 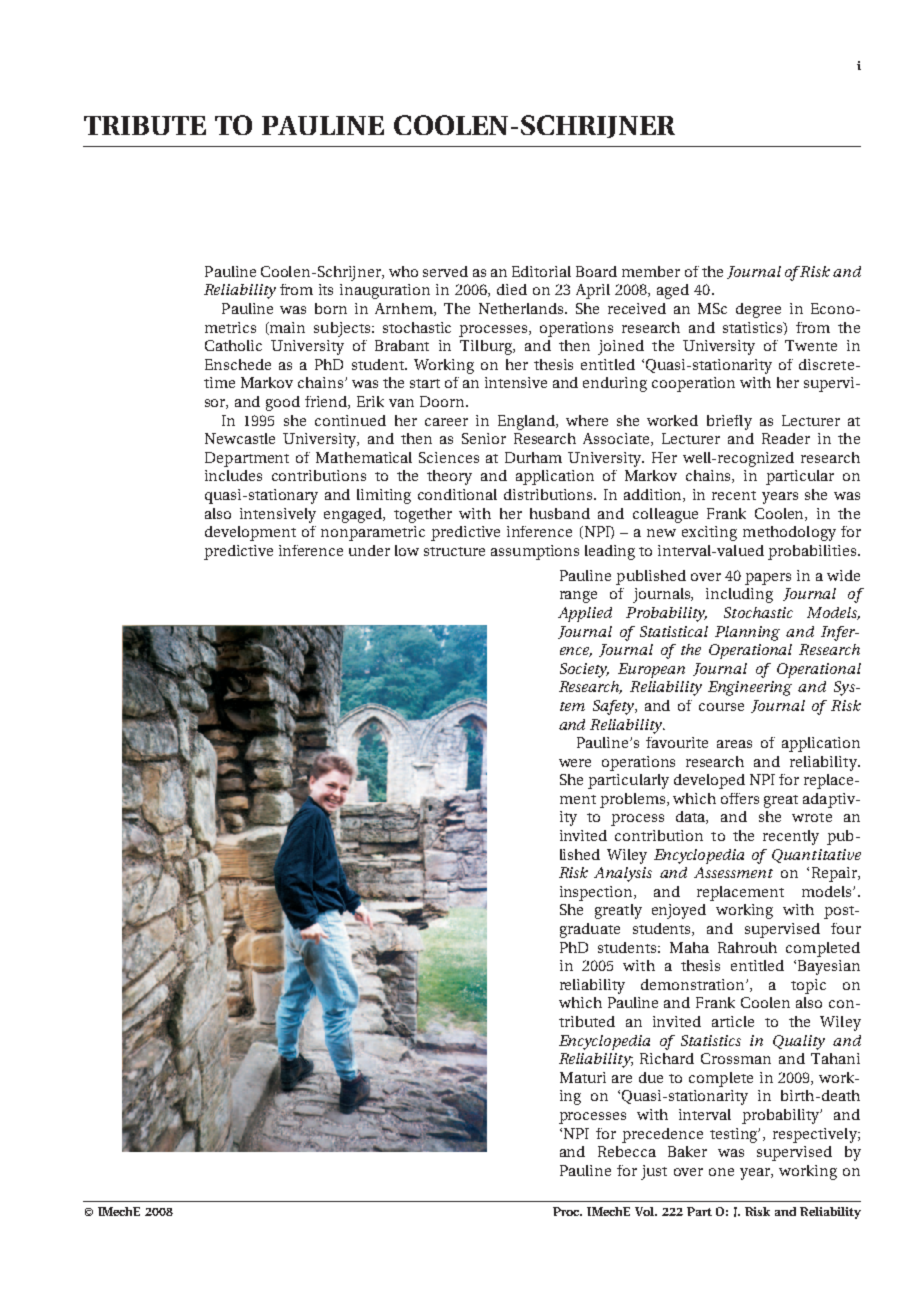 I want to click on degree, so click(x=758, y=310).
